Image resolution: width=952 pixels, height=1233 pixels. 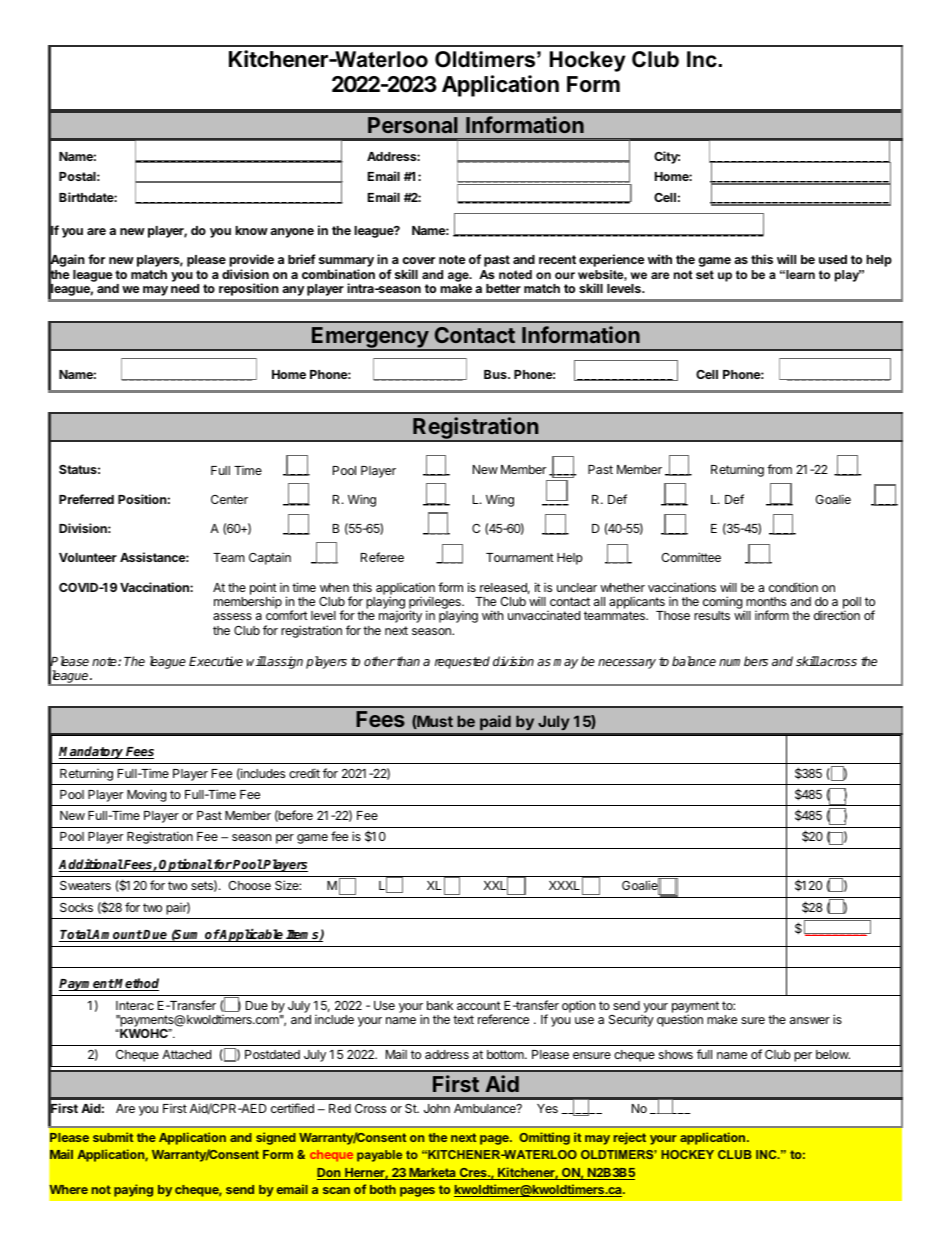 What do you see at coordinates (479, 1005) in the screenshot?
I see `account` at bounding box center [479, 1005].
